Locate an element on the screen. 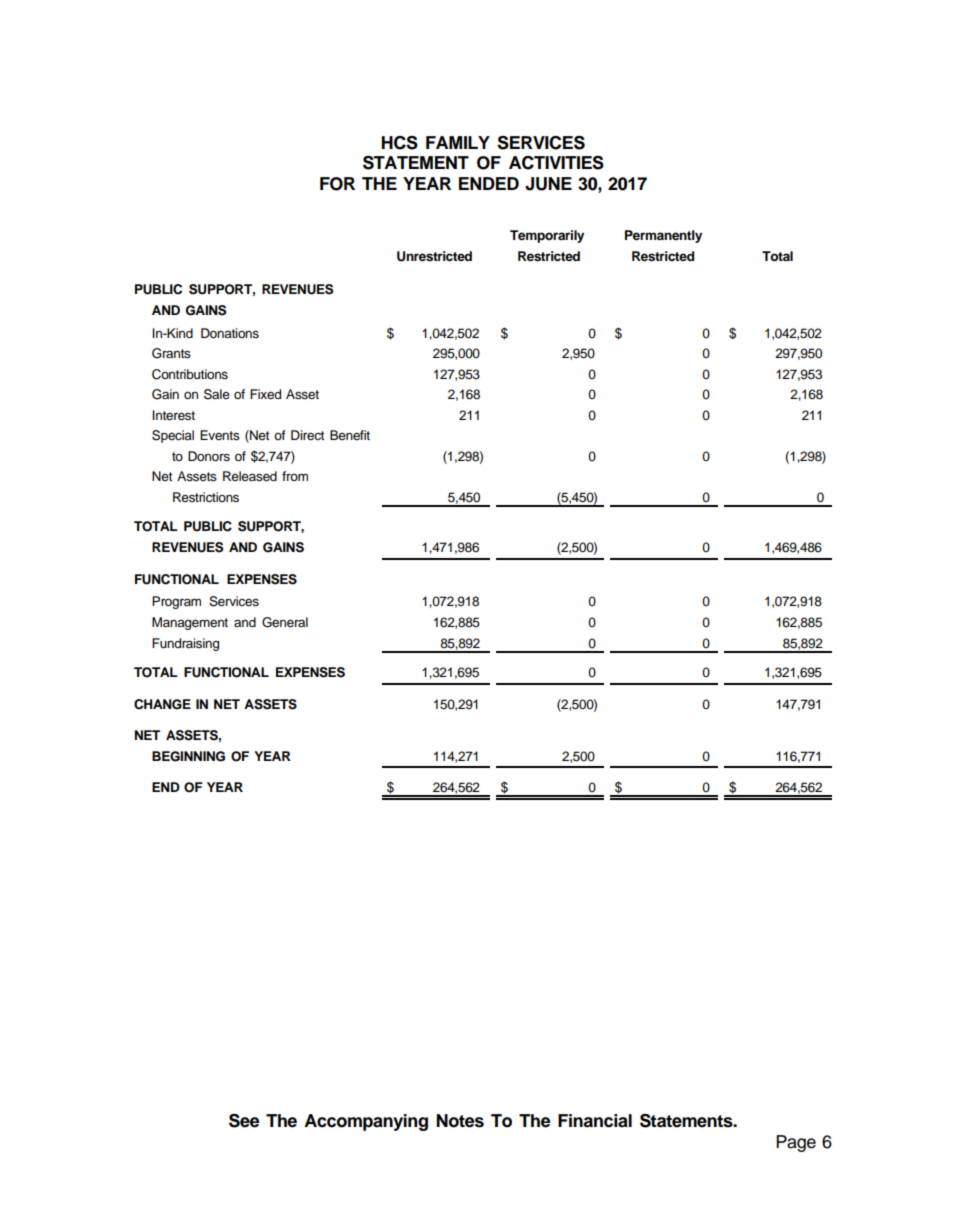 This screenshot has height=1232, width=966. Notes is located at coordinates (460, 1121).
